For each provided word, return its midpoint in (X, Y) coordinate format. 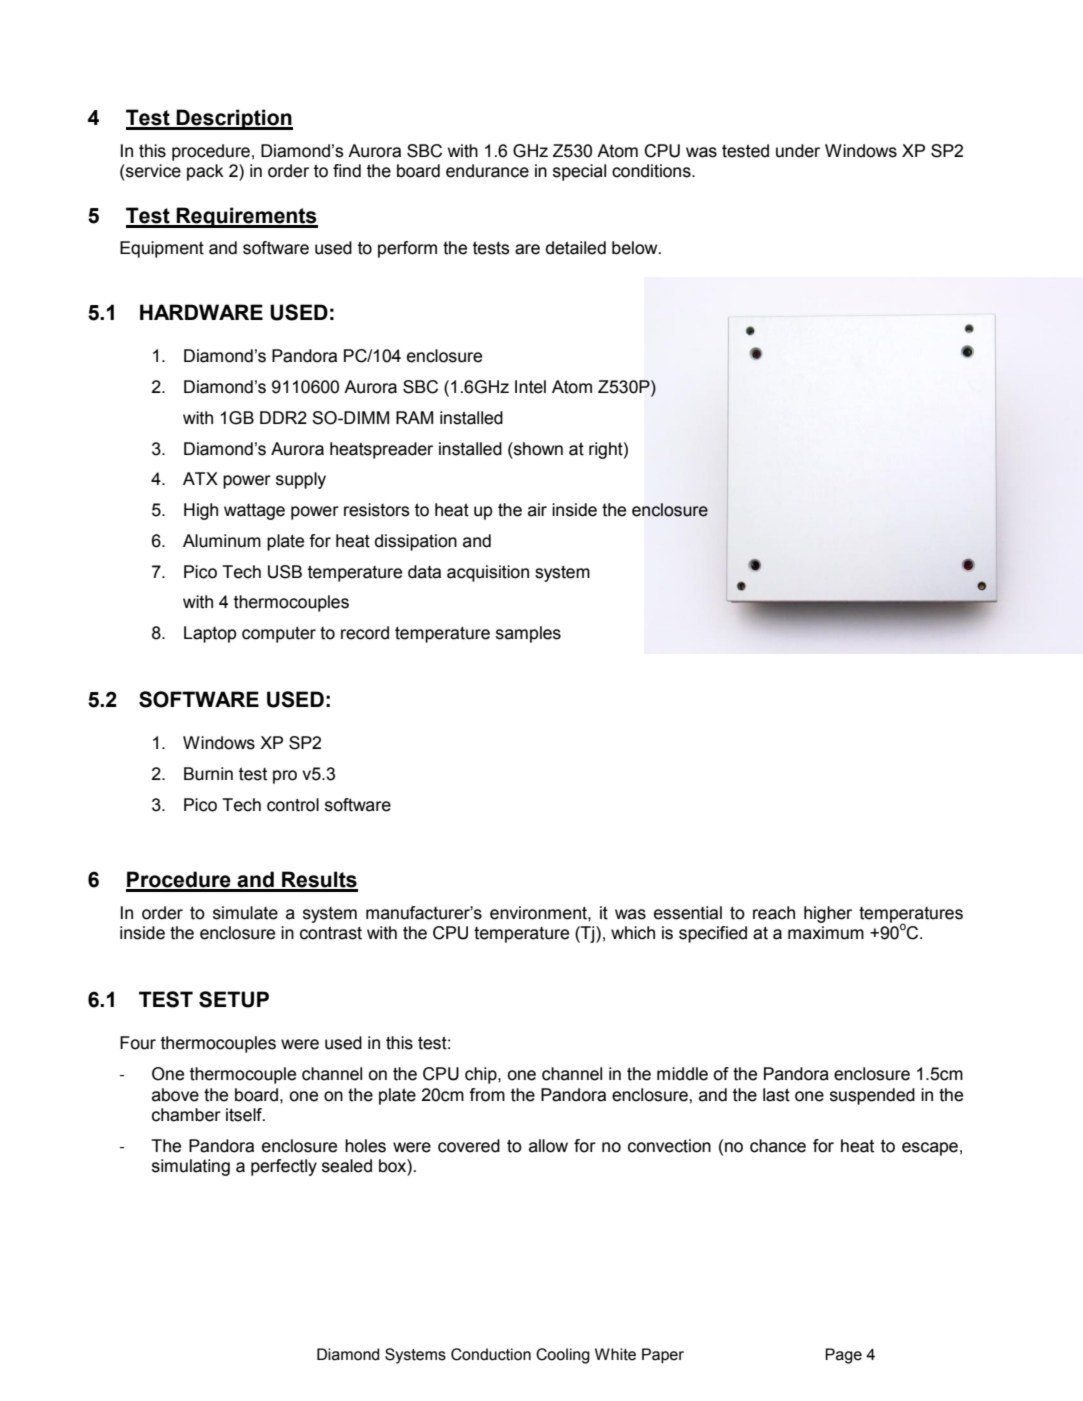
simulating (191, 1167)
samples (528, 634)
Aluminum (222, 541)
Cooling (563, 1356)
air (537, 510)
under (798, 151)
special (579, 172)
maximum (826, 933)
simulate (245, 913)
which (633, 933)
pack (205, 172)
